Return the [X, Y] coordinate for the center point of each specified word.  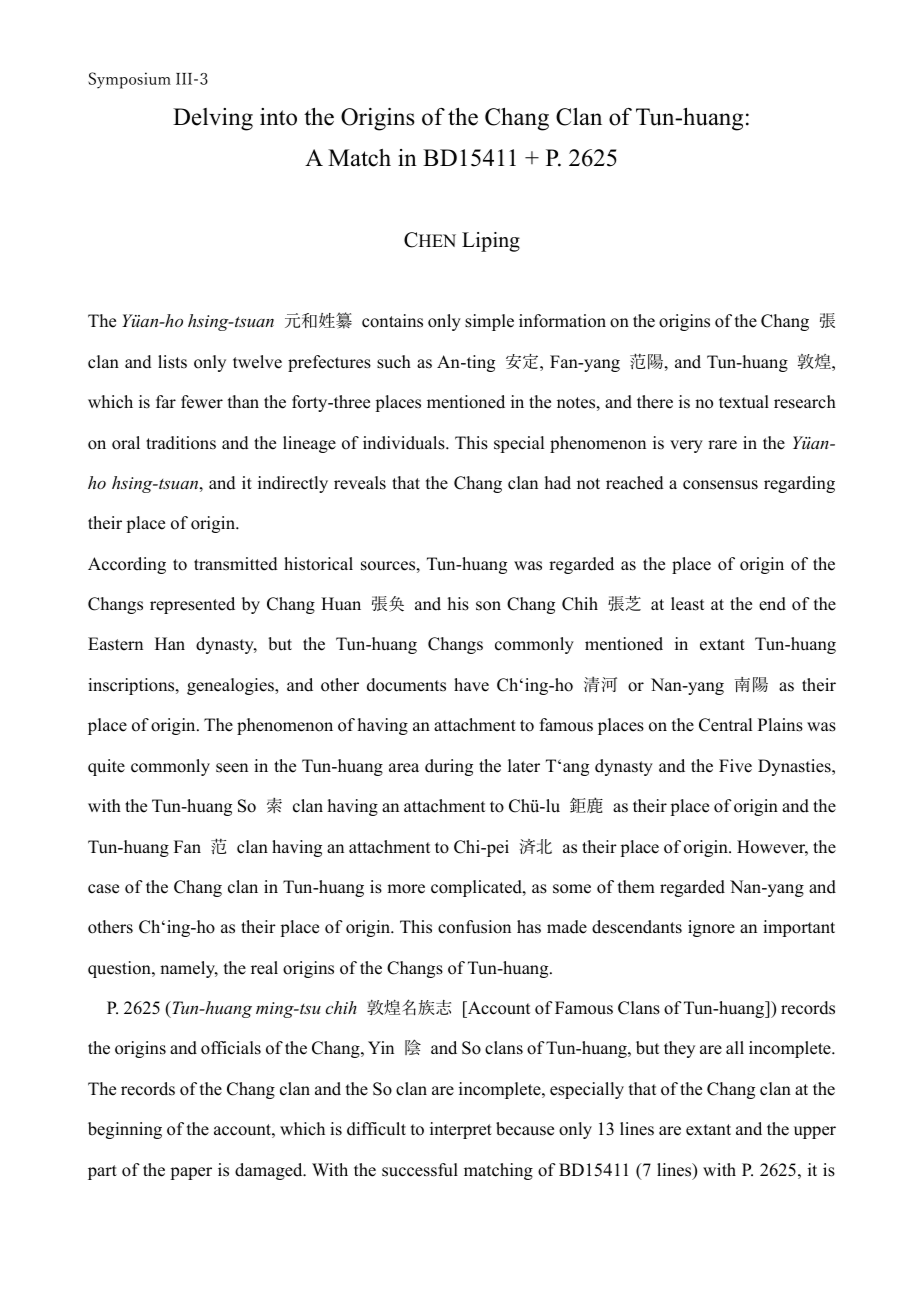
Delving [213, 119]
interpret [461, 1130]
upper [815, 1132]
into [278, 117]
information [562, 321]
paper [191, 1173]
